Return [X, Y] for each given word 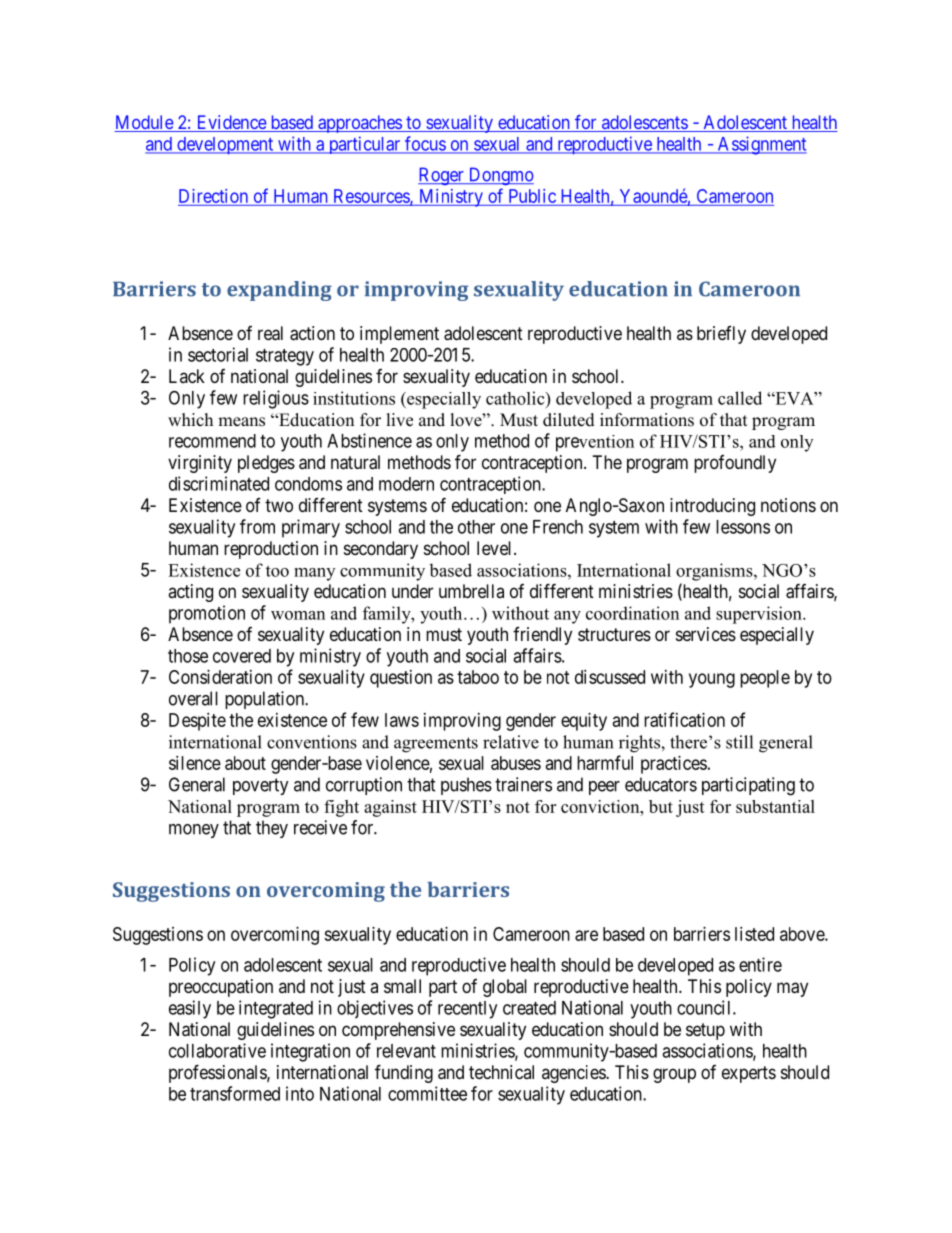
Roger [442, 176]
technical [501, 1072]
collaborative [217, 1050]
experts [749, 1074]
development [225, 146]
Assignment [761, 145]
